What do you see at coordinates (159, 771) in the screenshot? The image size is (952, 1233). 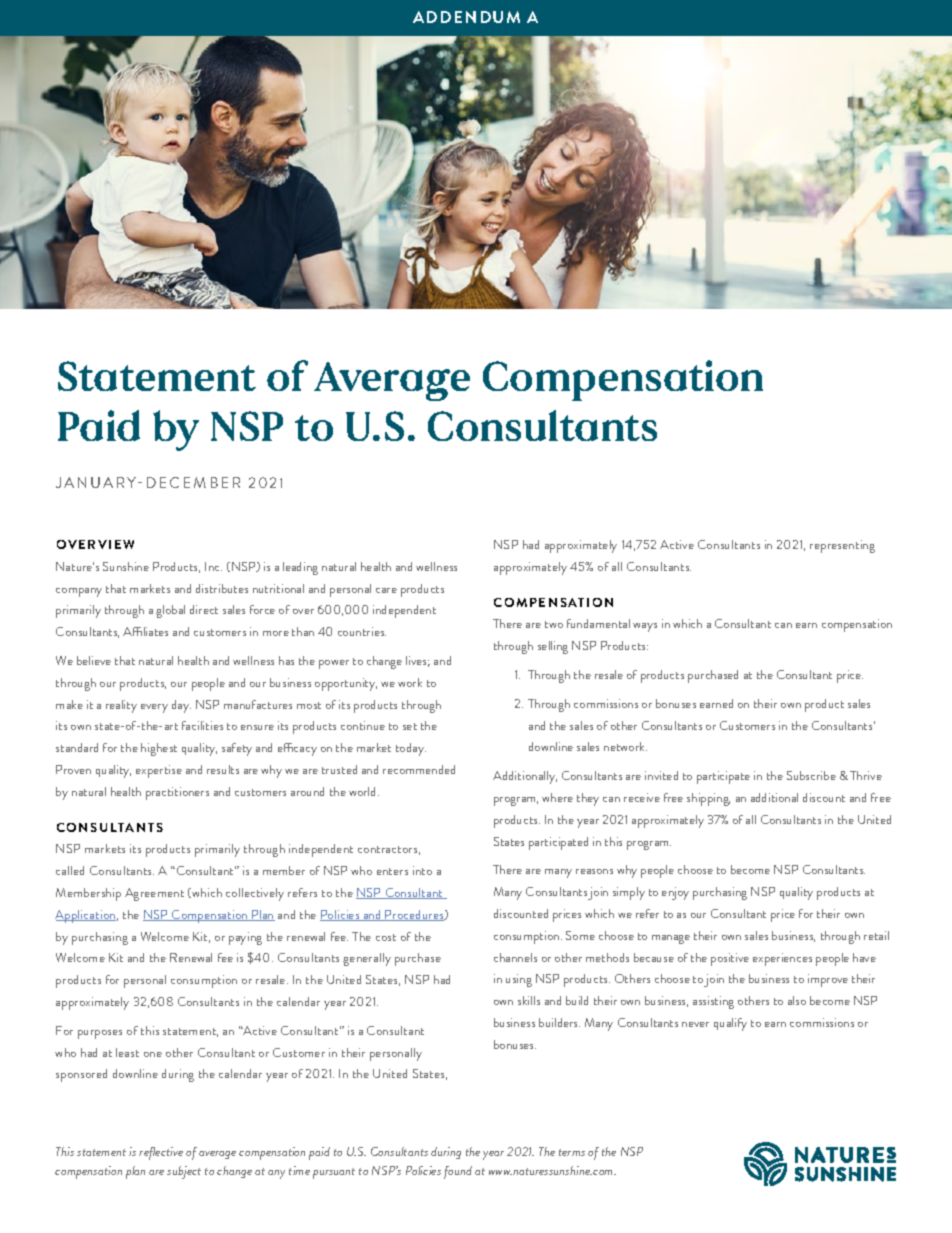 I see `expertise` at bounding box center [159, 771].
